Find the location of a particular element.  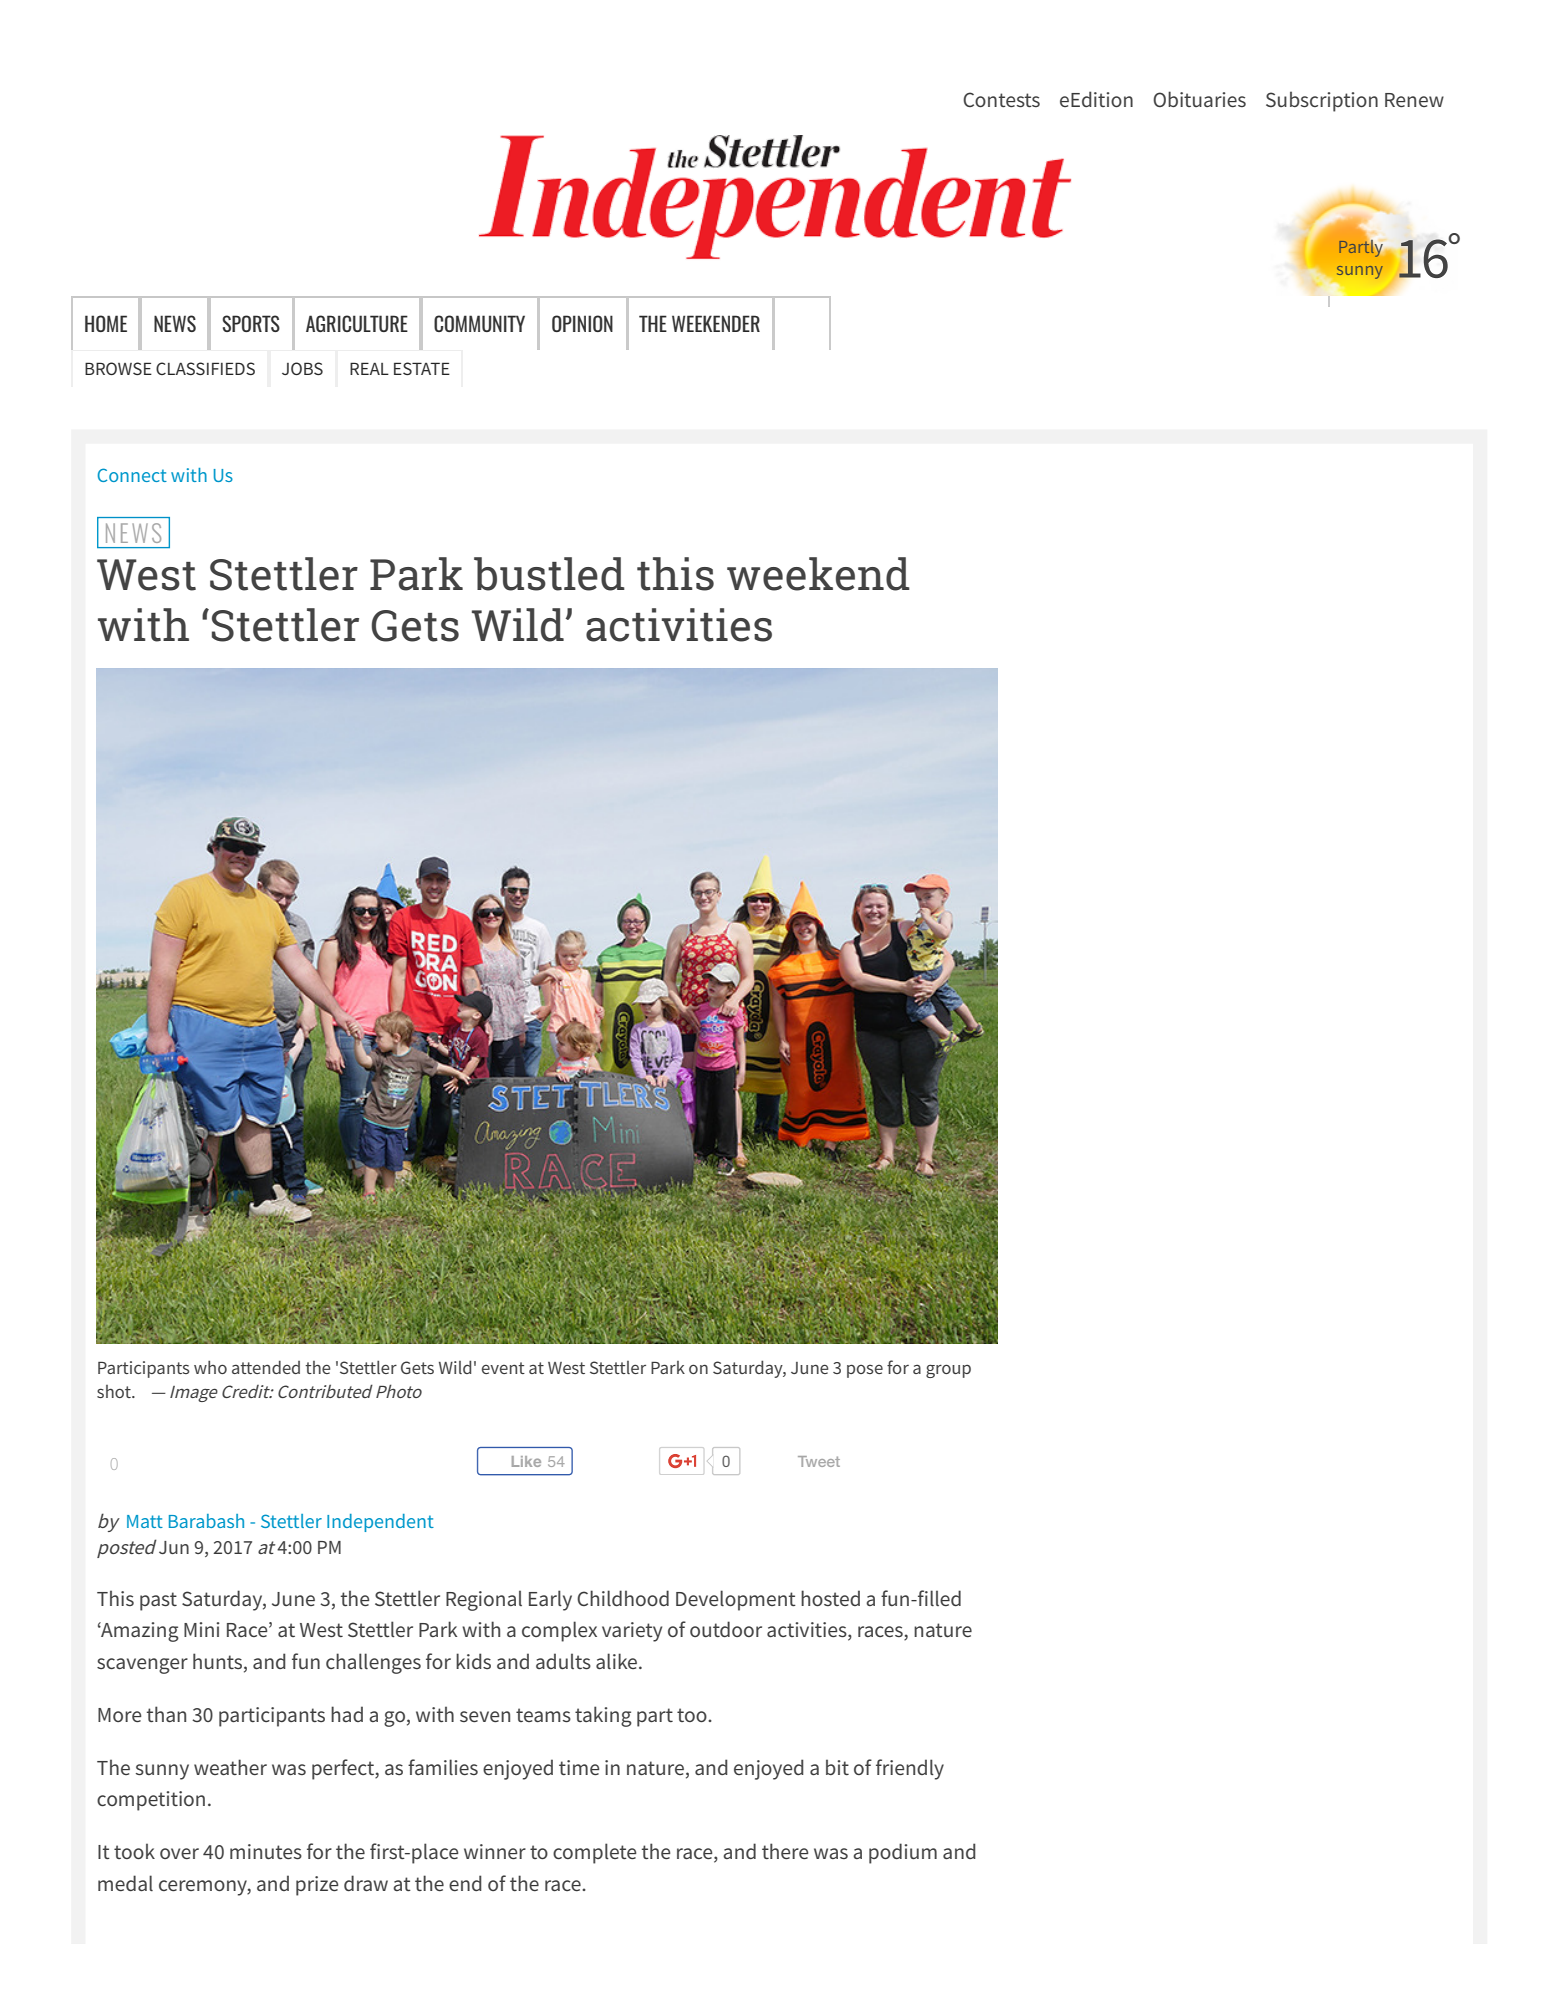

who is located at coordinates (210, 1367).
